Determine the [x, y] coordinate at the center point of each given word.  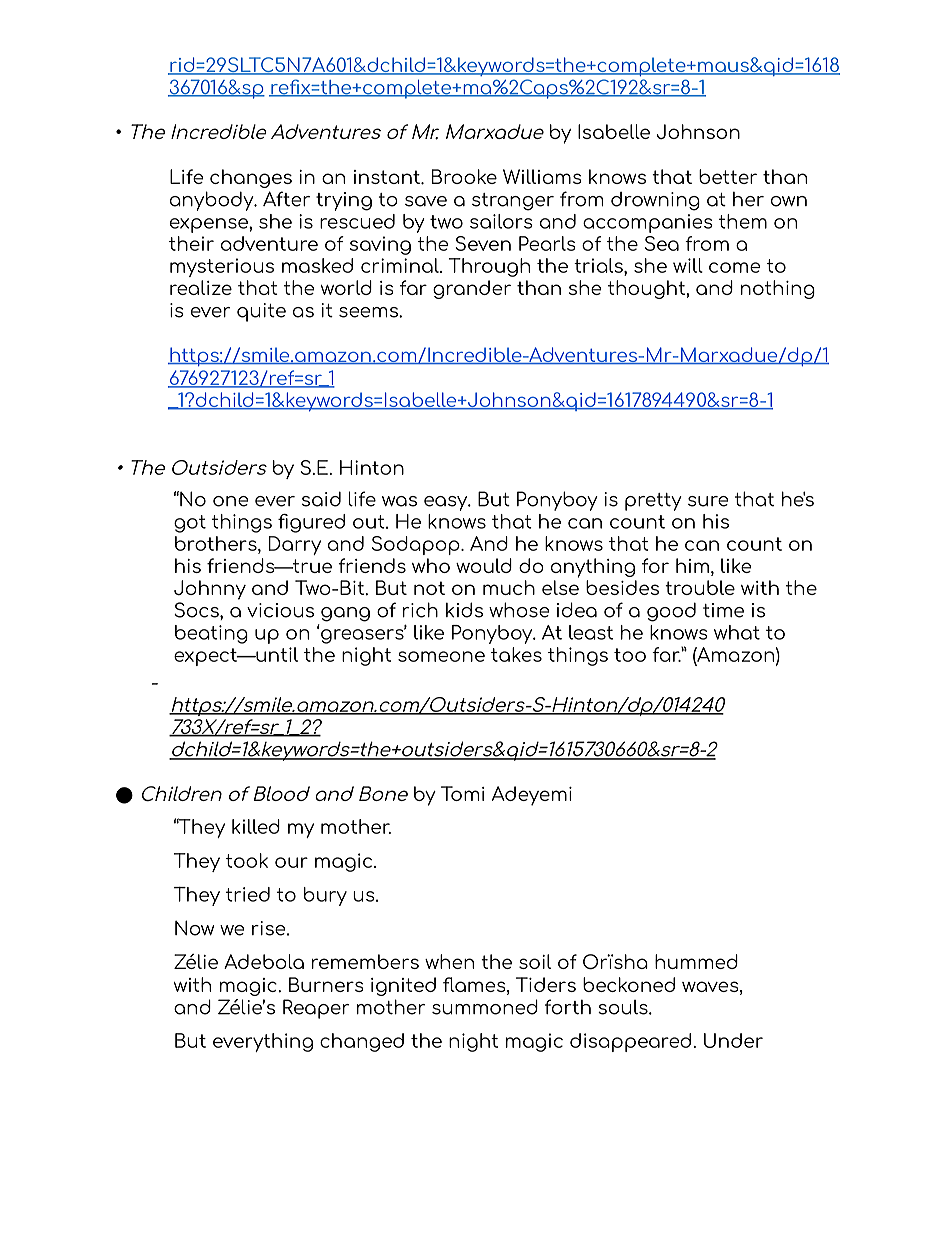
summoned [485, 1007]
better [728, 176]
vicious [280, 610]
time [723, 610]
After [286, 199]
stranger [513, 202]
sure [708, 501]
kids [464, 610]
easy [447, 503]
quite [261, 312]
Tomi [462, 793]
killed [256, 826]
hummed [696, 961]
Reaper [316, 1009]
